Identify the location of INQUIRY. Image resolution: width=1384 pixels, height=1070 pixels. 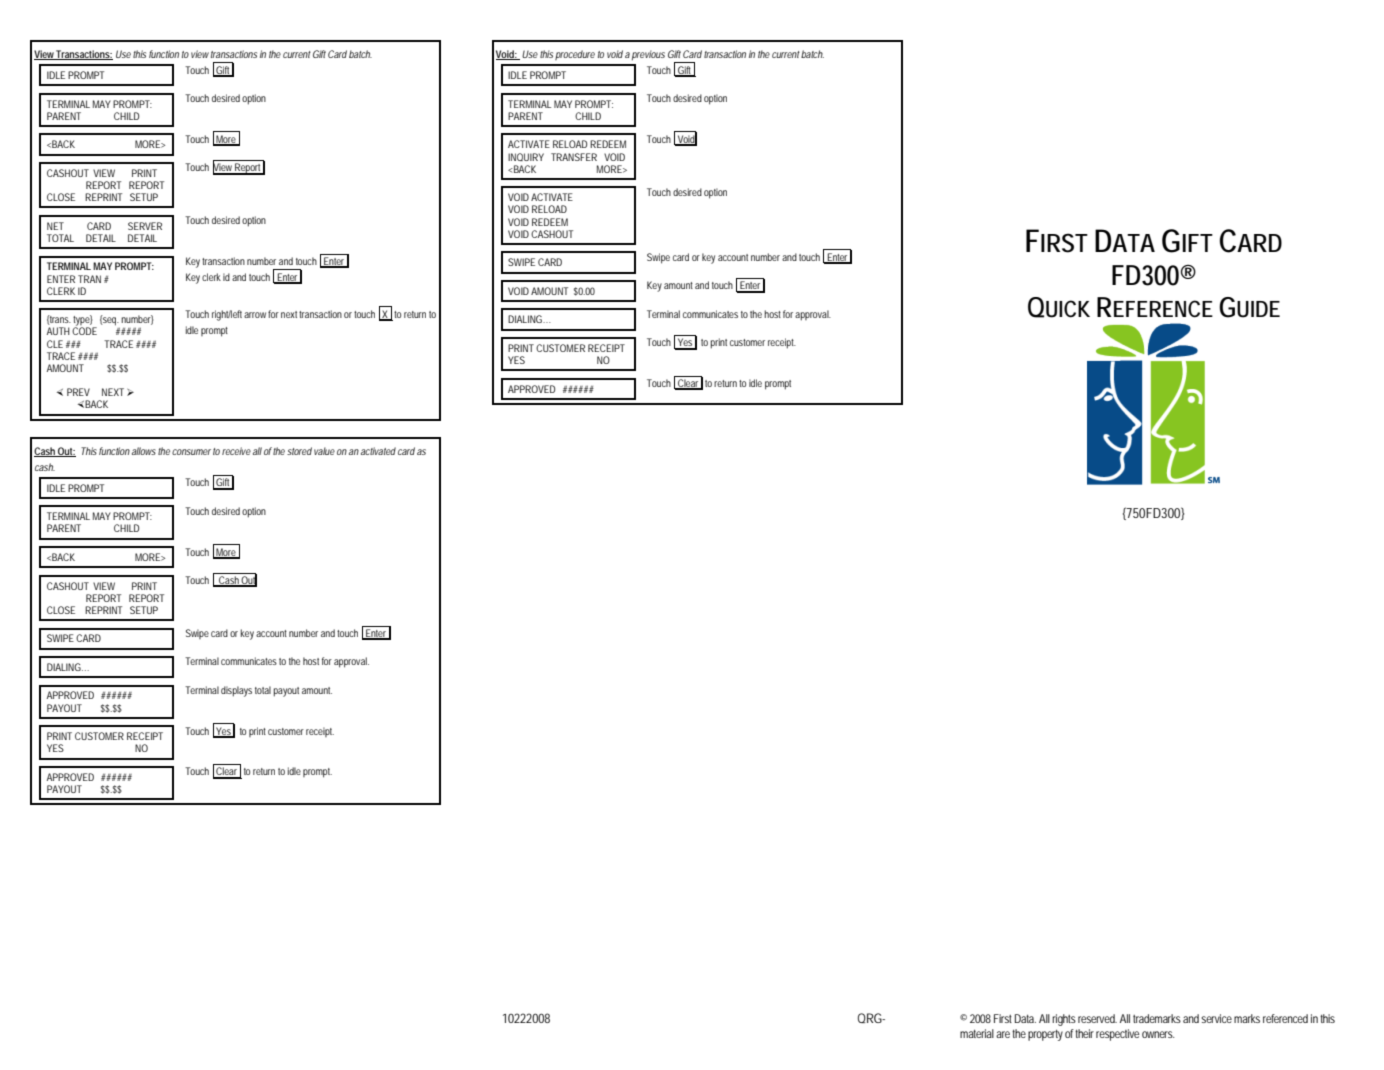
(526, 157).
